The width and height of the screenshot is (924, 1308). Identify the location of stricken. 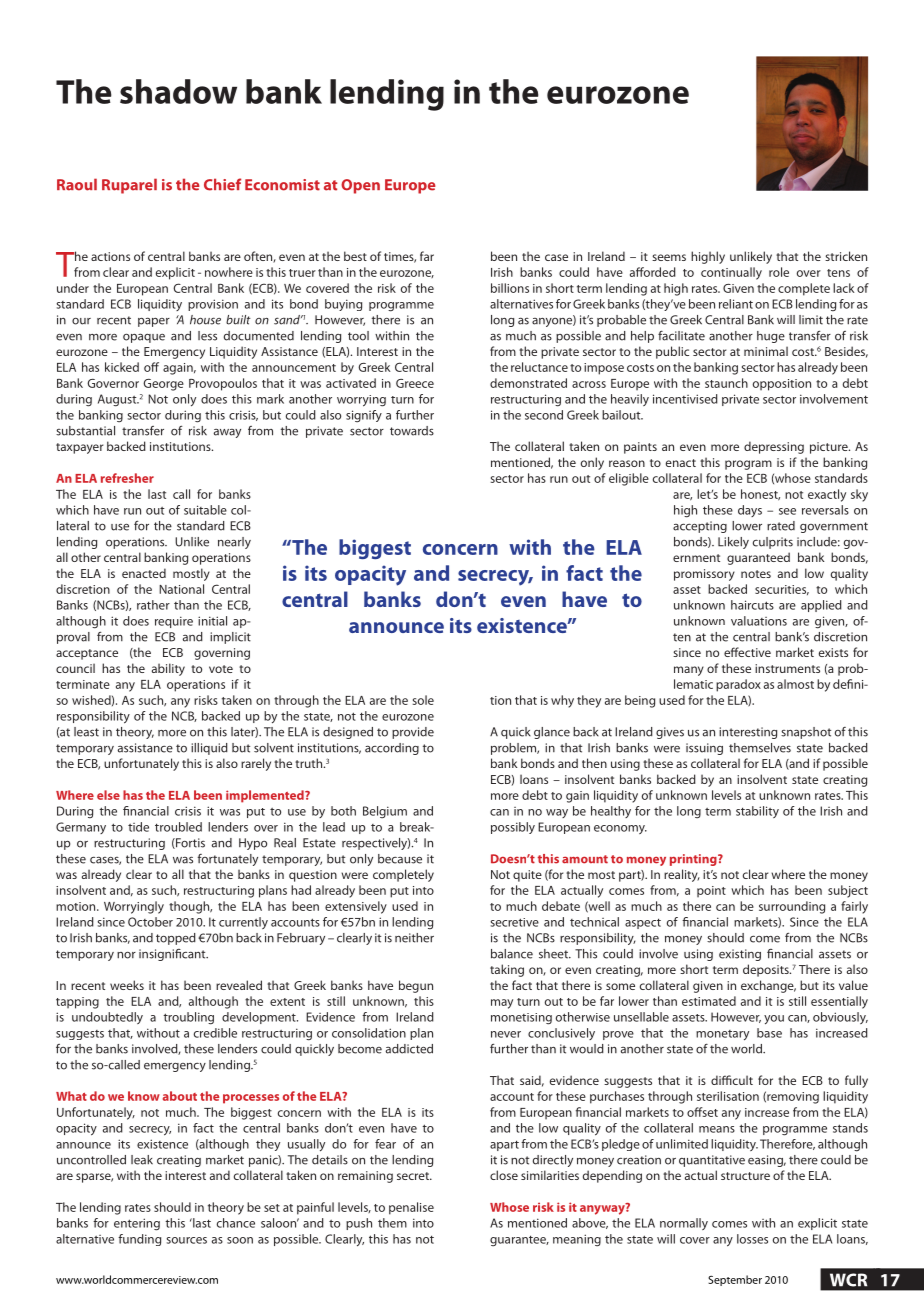
(846, 256).
